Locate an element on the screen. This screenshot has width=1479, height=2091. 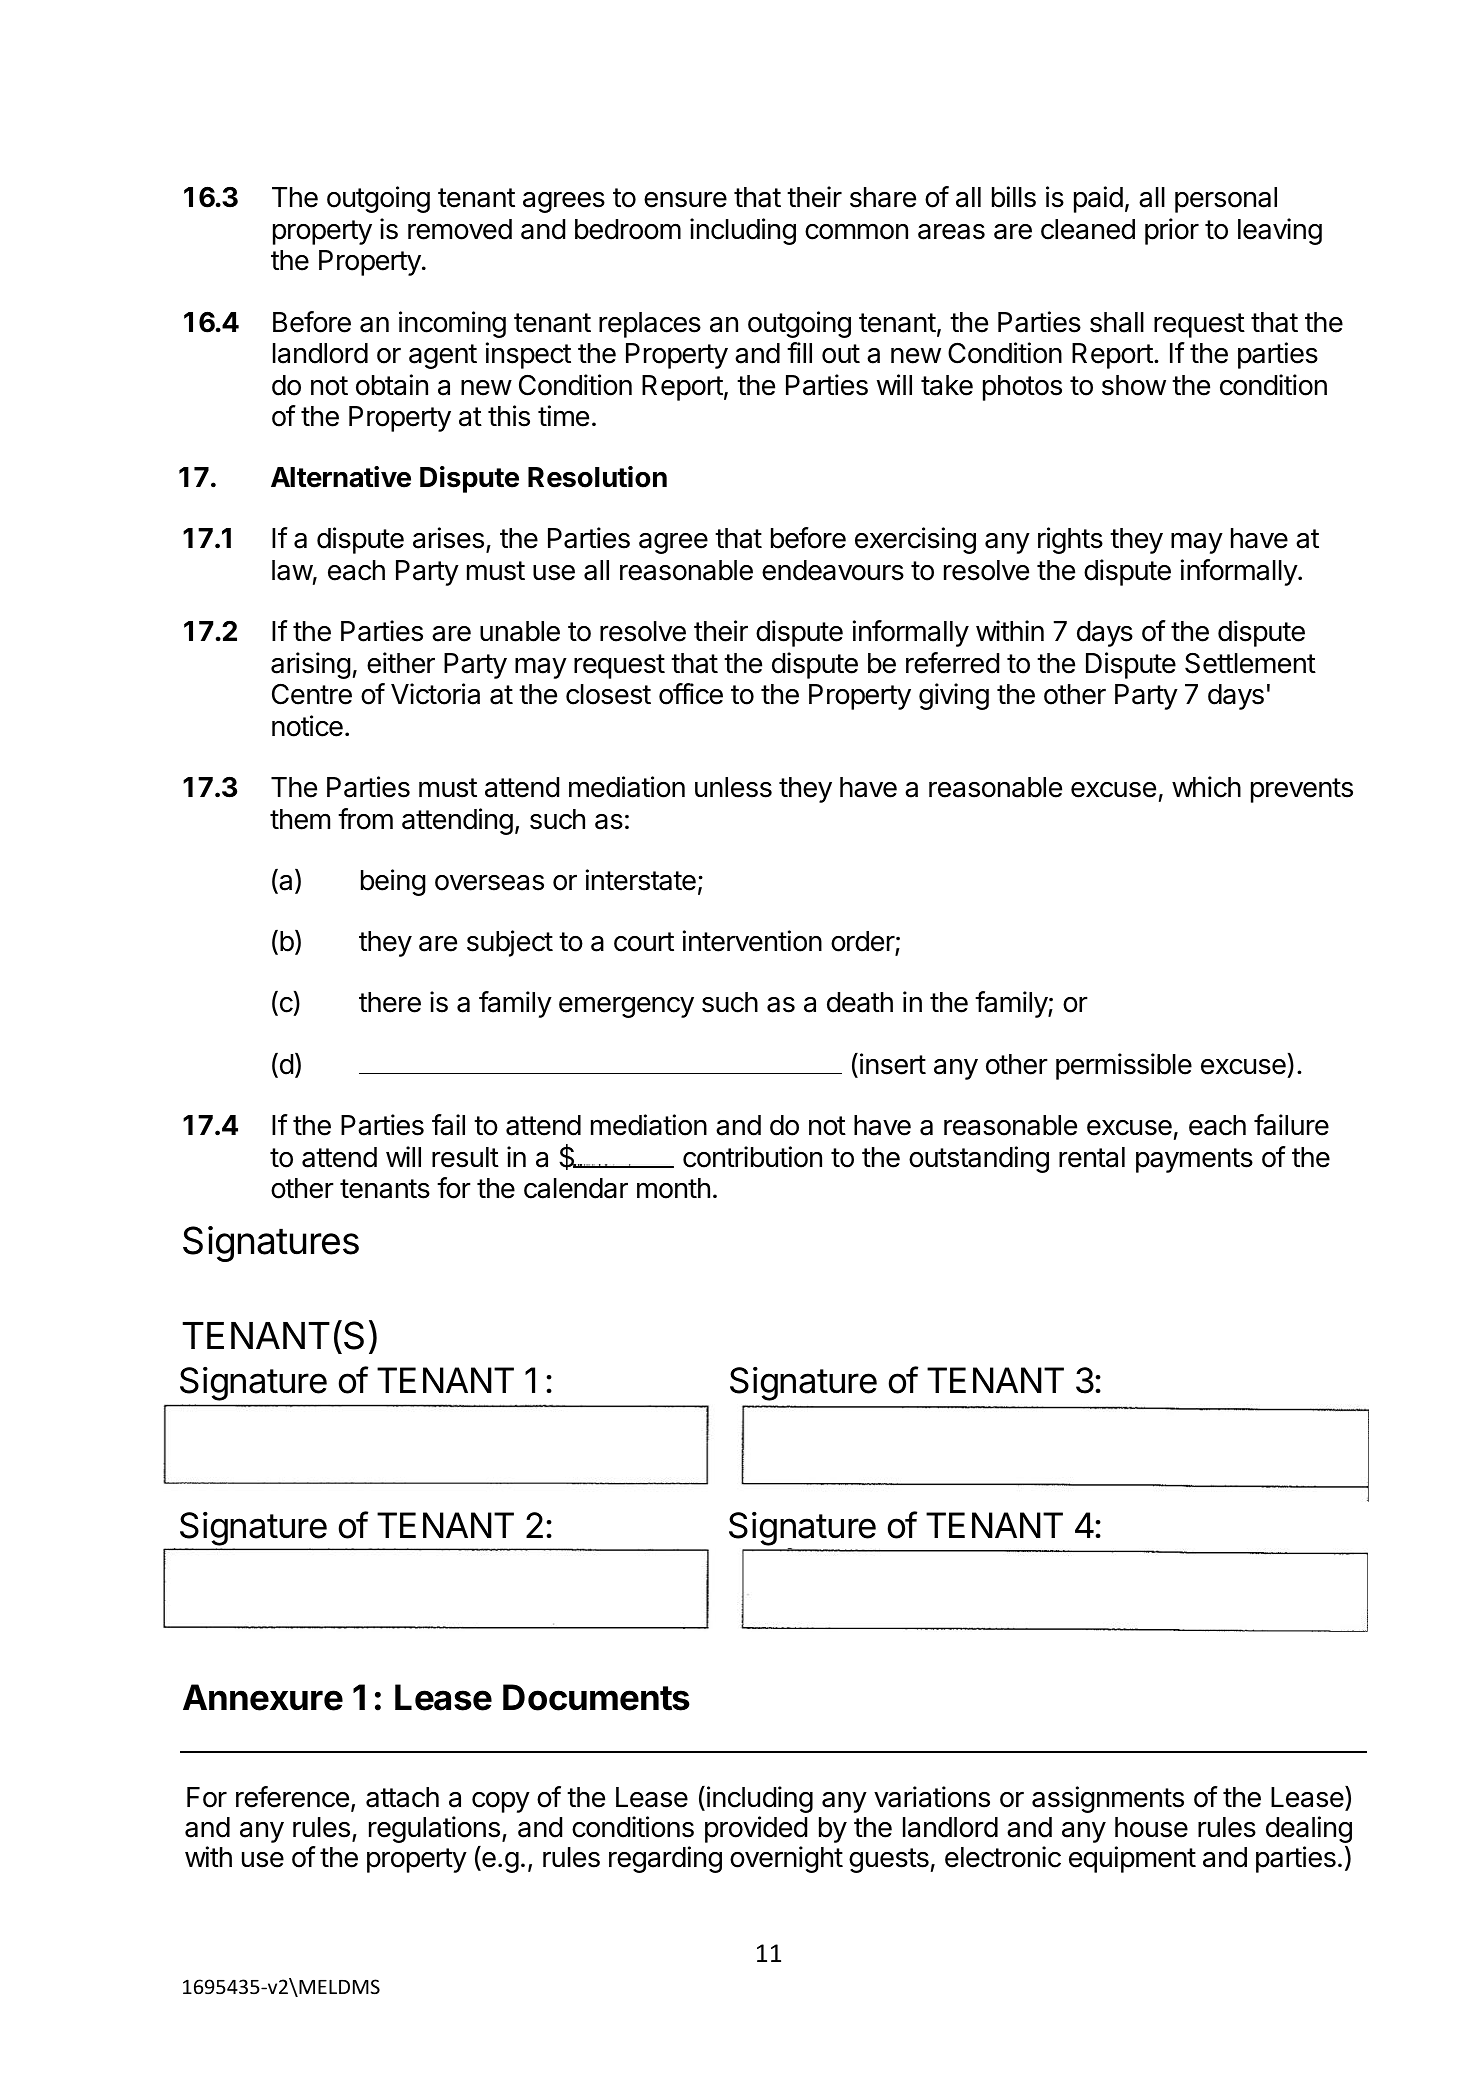
attach is located at coordinates (402, 1797).
